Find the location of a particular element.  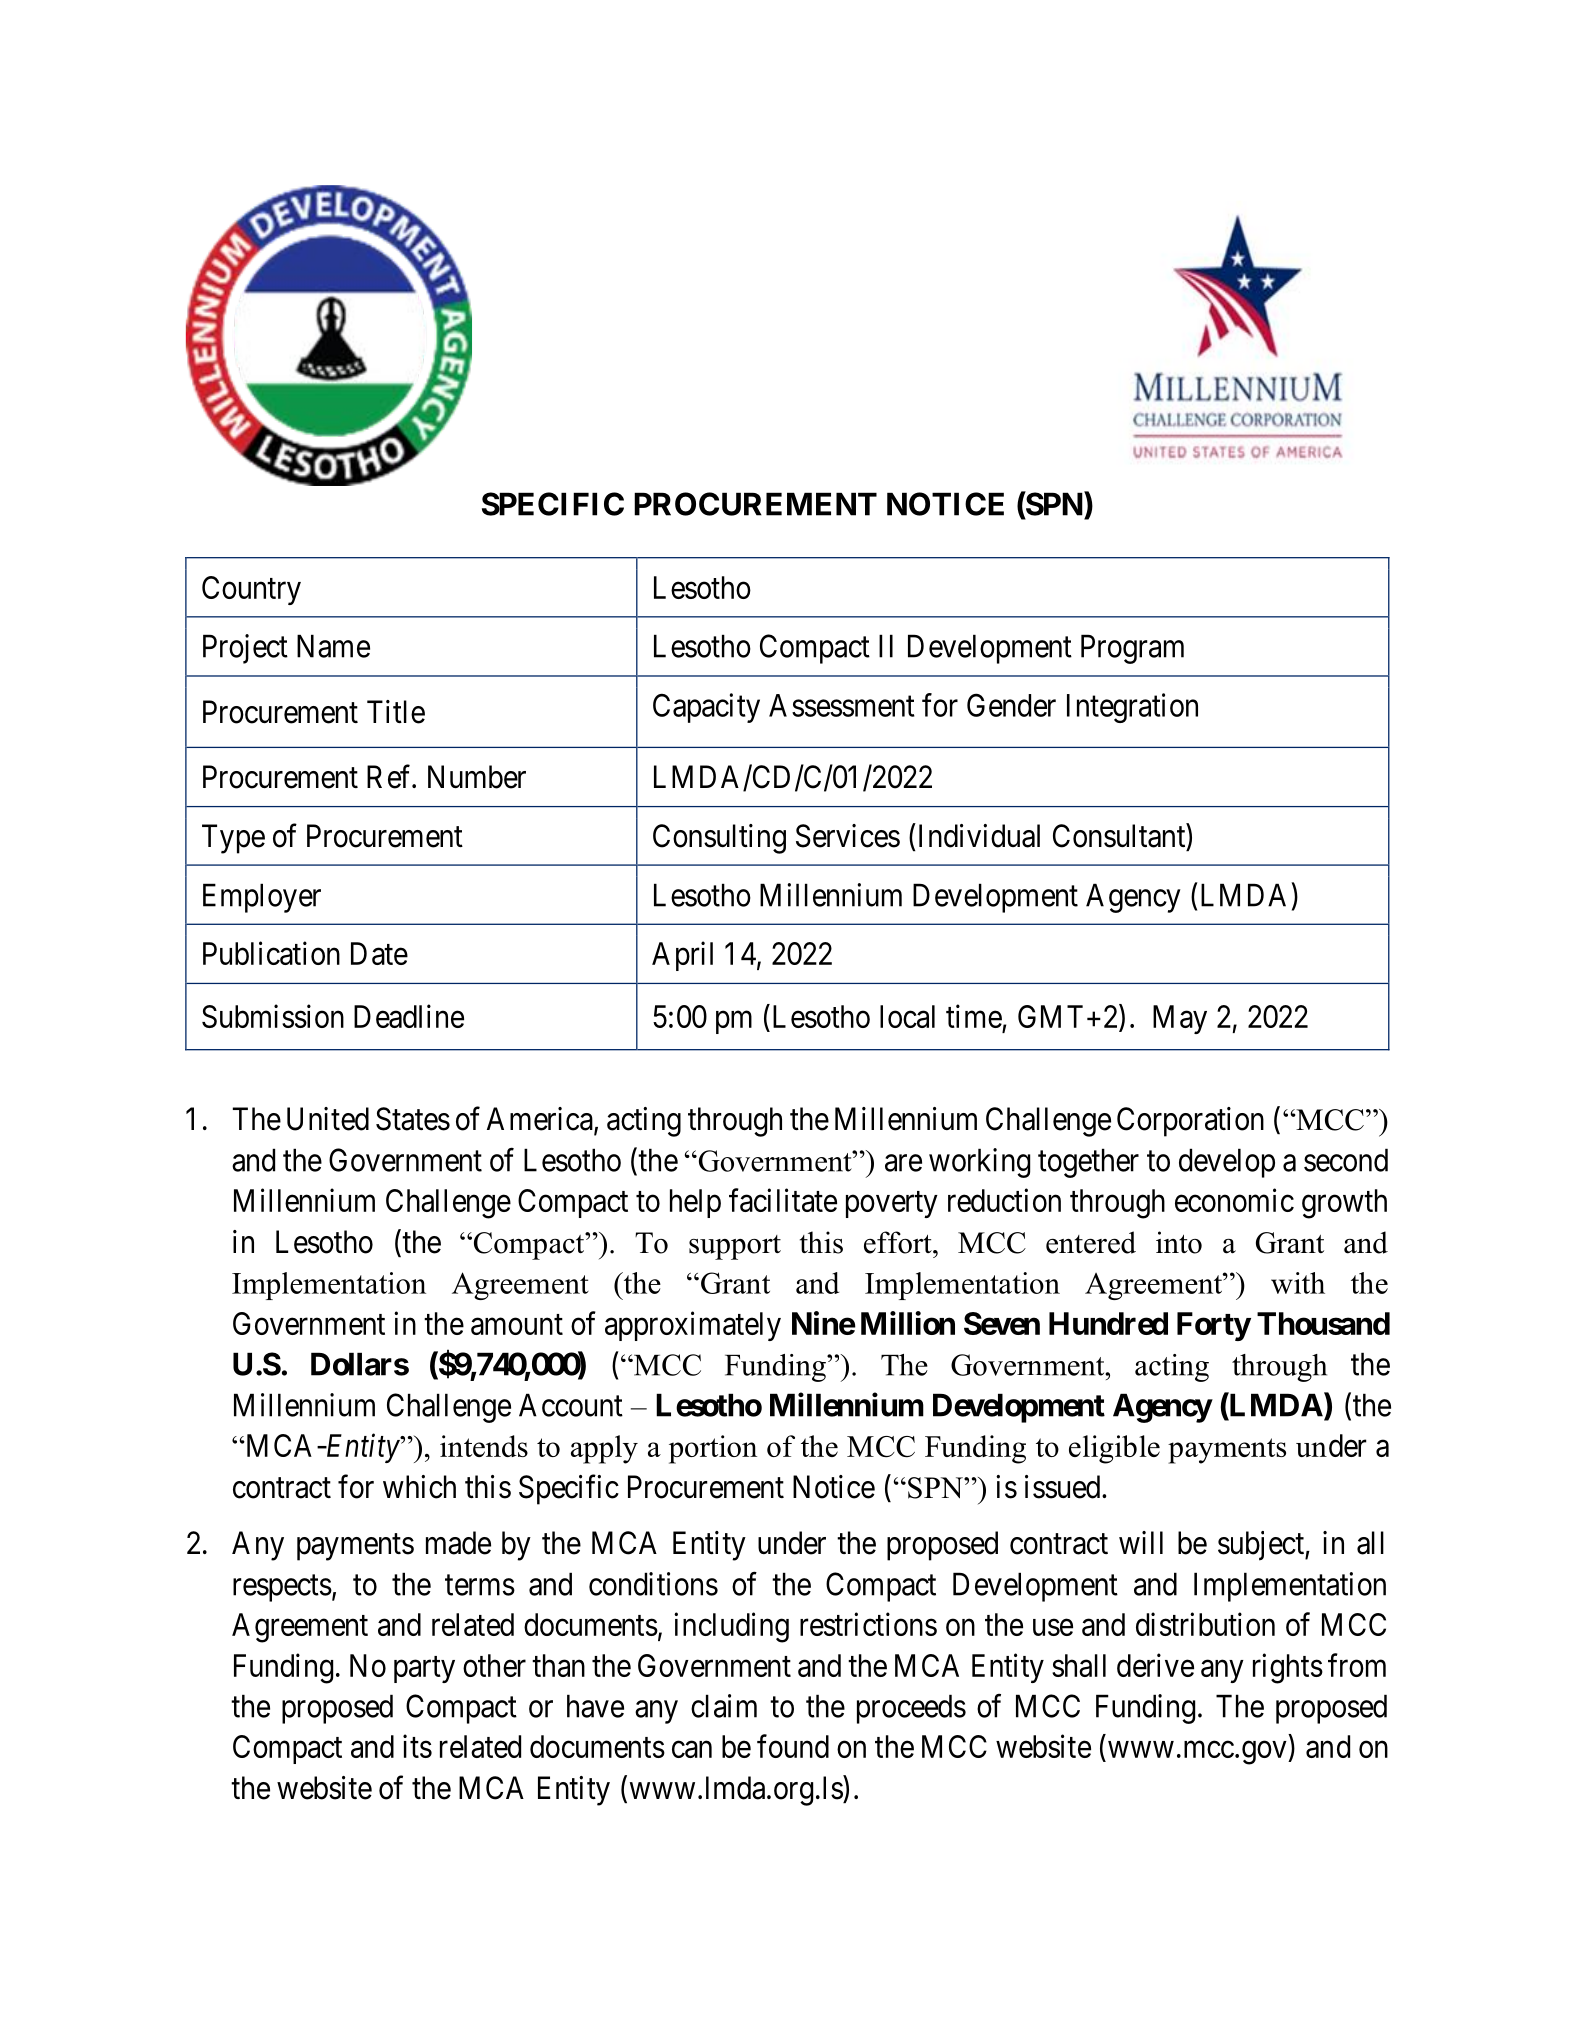

economic is located at coordinates (1234, 1200).
